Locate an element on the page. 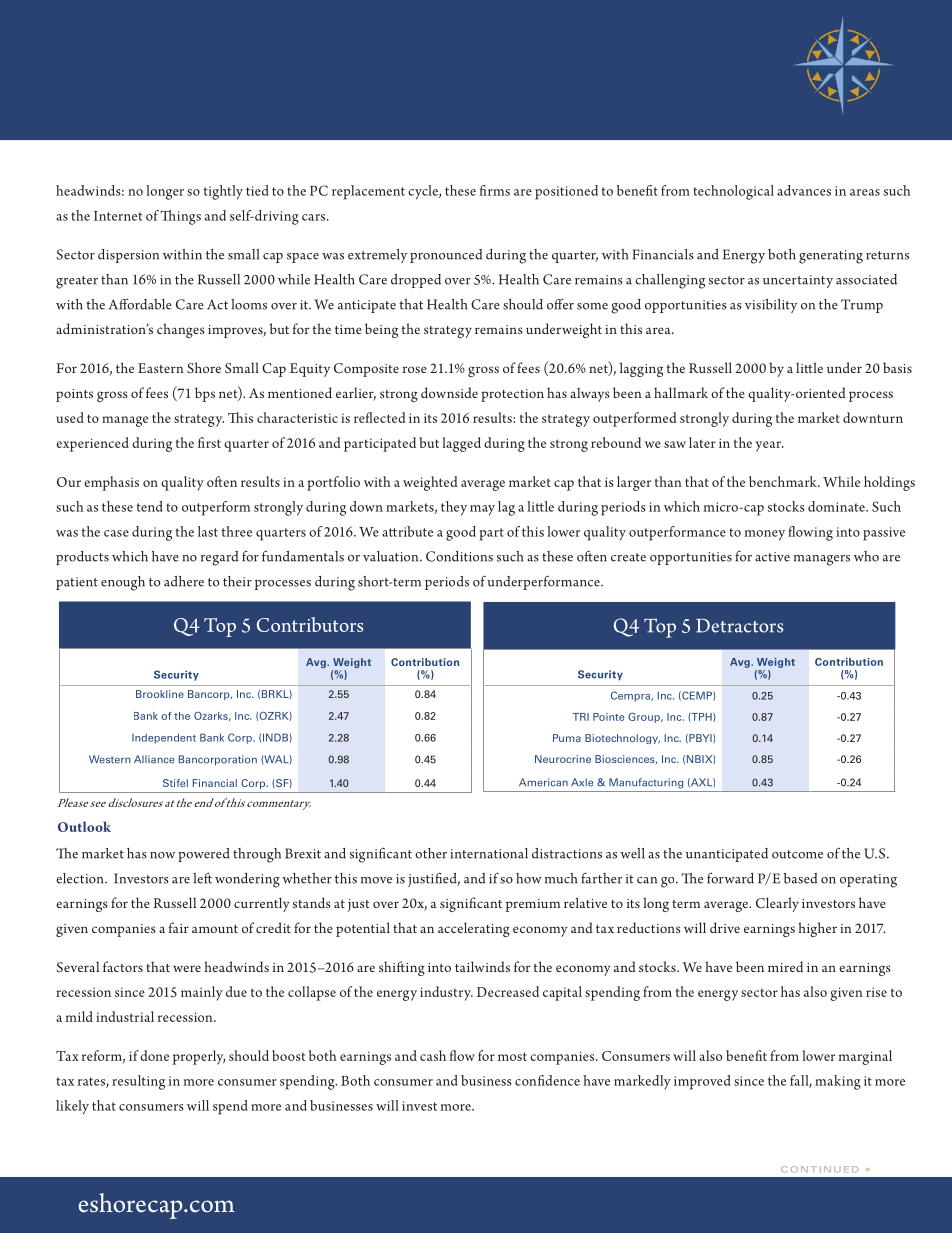 This page has width=952, height=1233. firms is located at coordinates (494, 190).
